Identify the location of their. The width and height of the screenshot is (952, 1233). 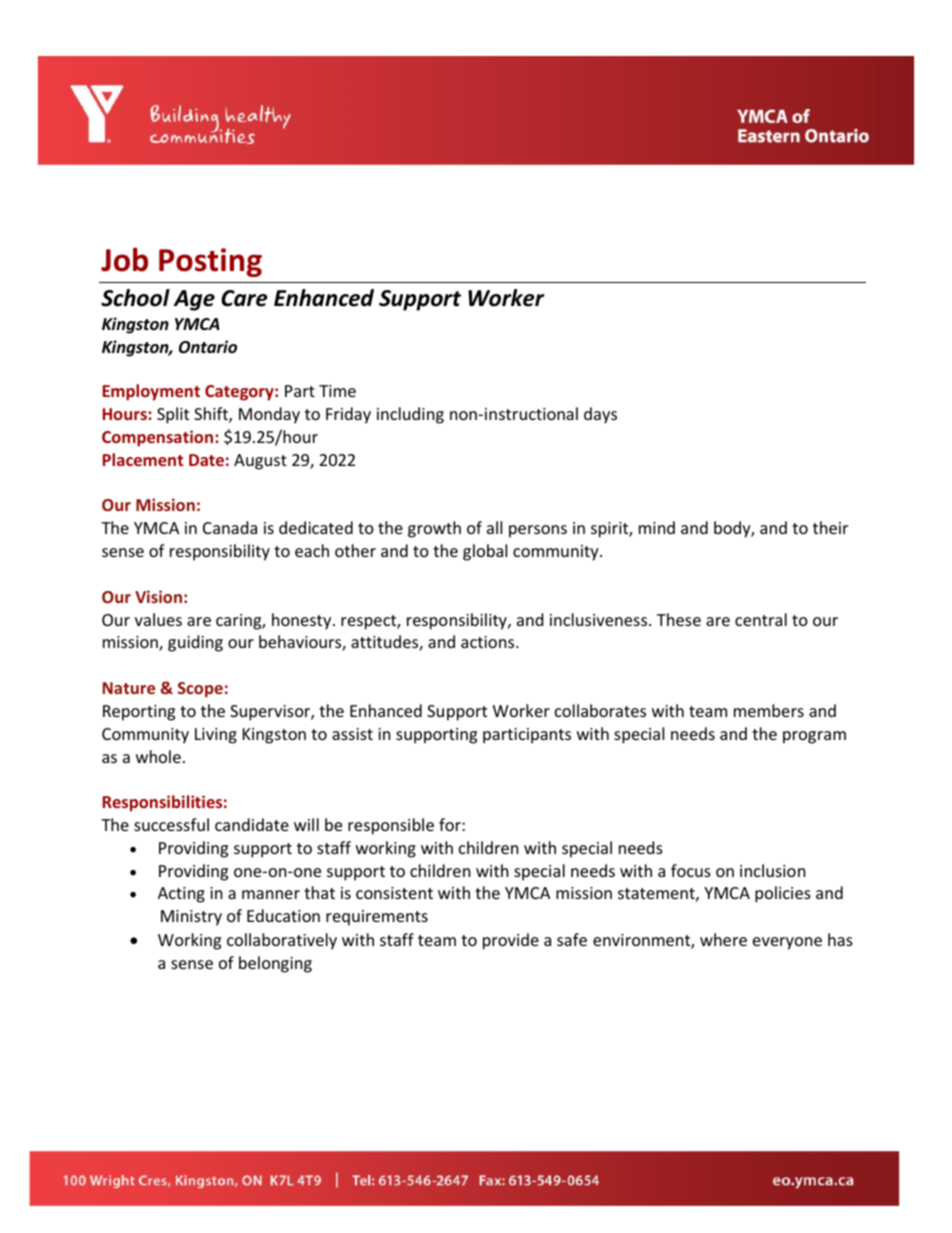
(830, 527).
